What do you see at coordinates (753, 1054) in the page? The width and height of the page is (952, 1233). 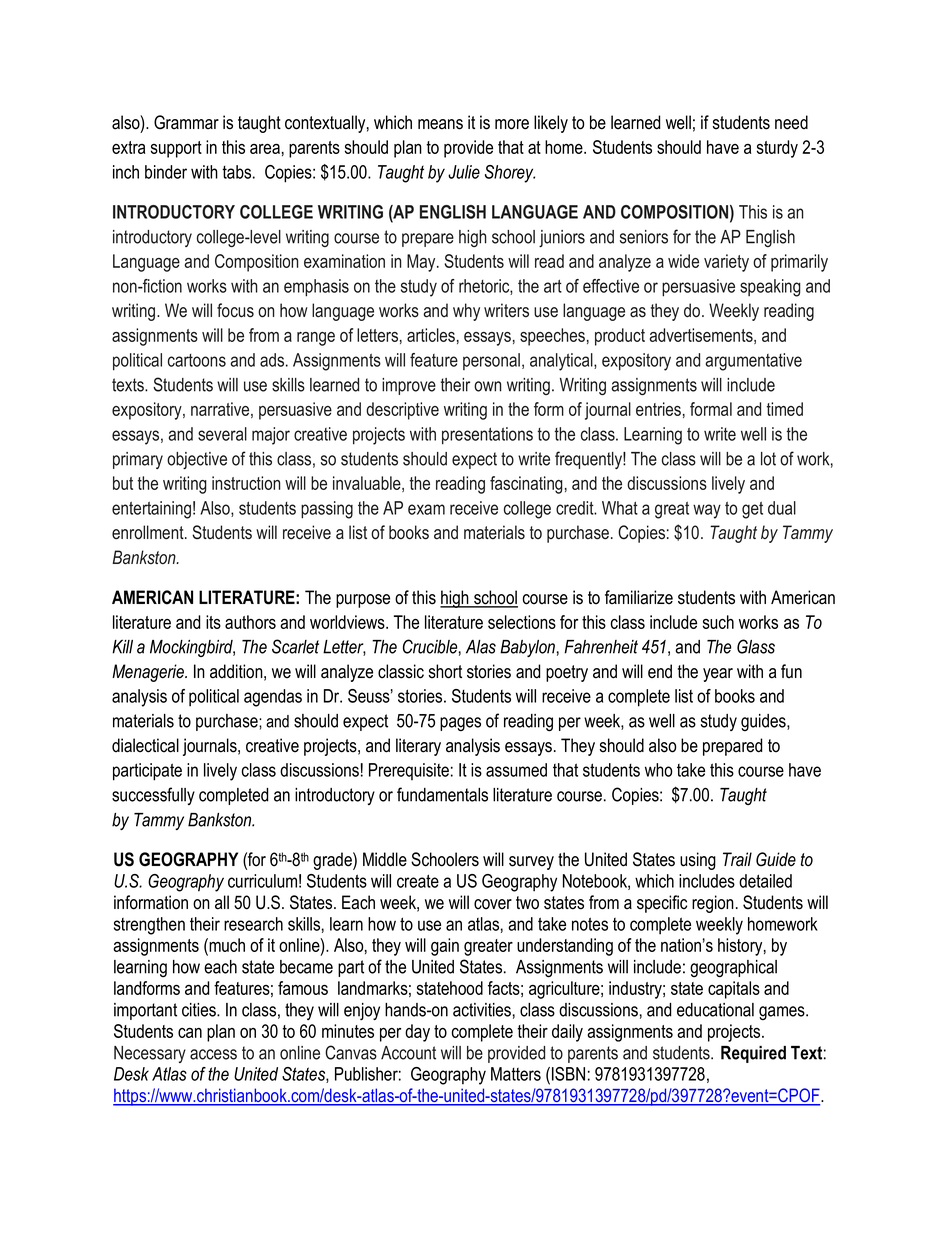 I see `Required` at bounding box center [753, 1054].
